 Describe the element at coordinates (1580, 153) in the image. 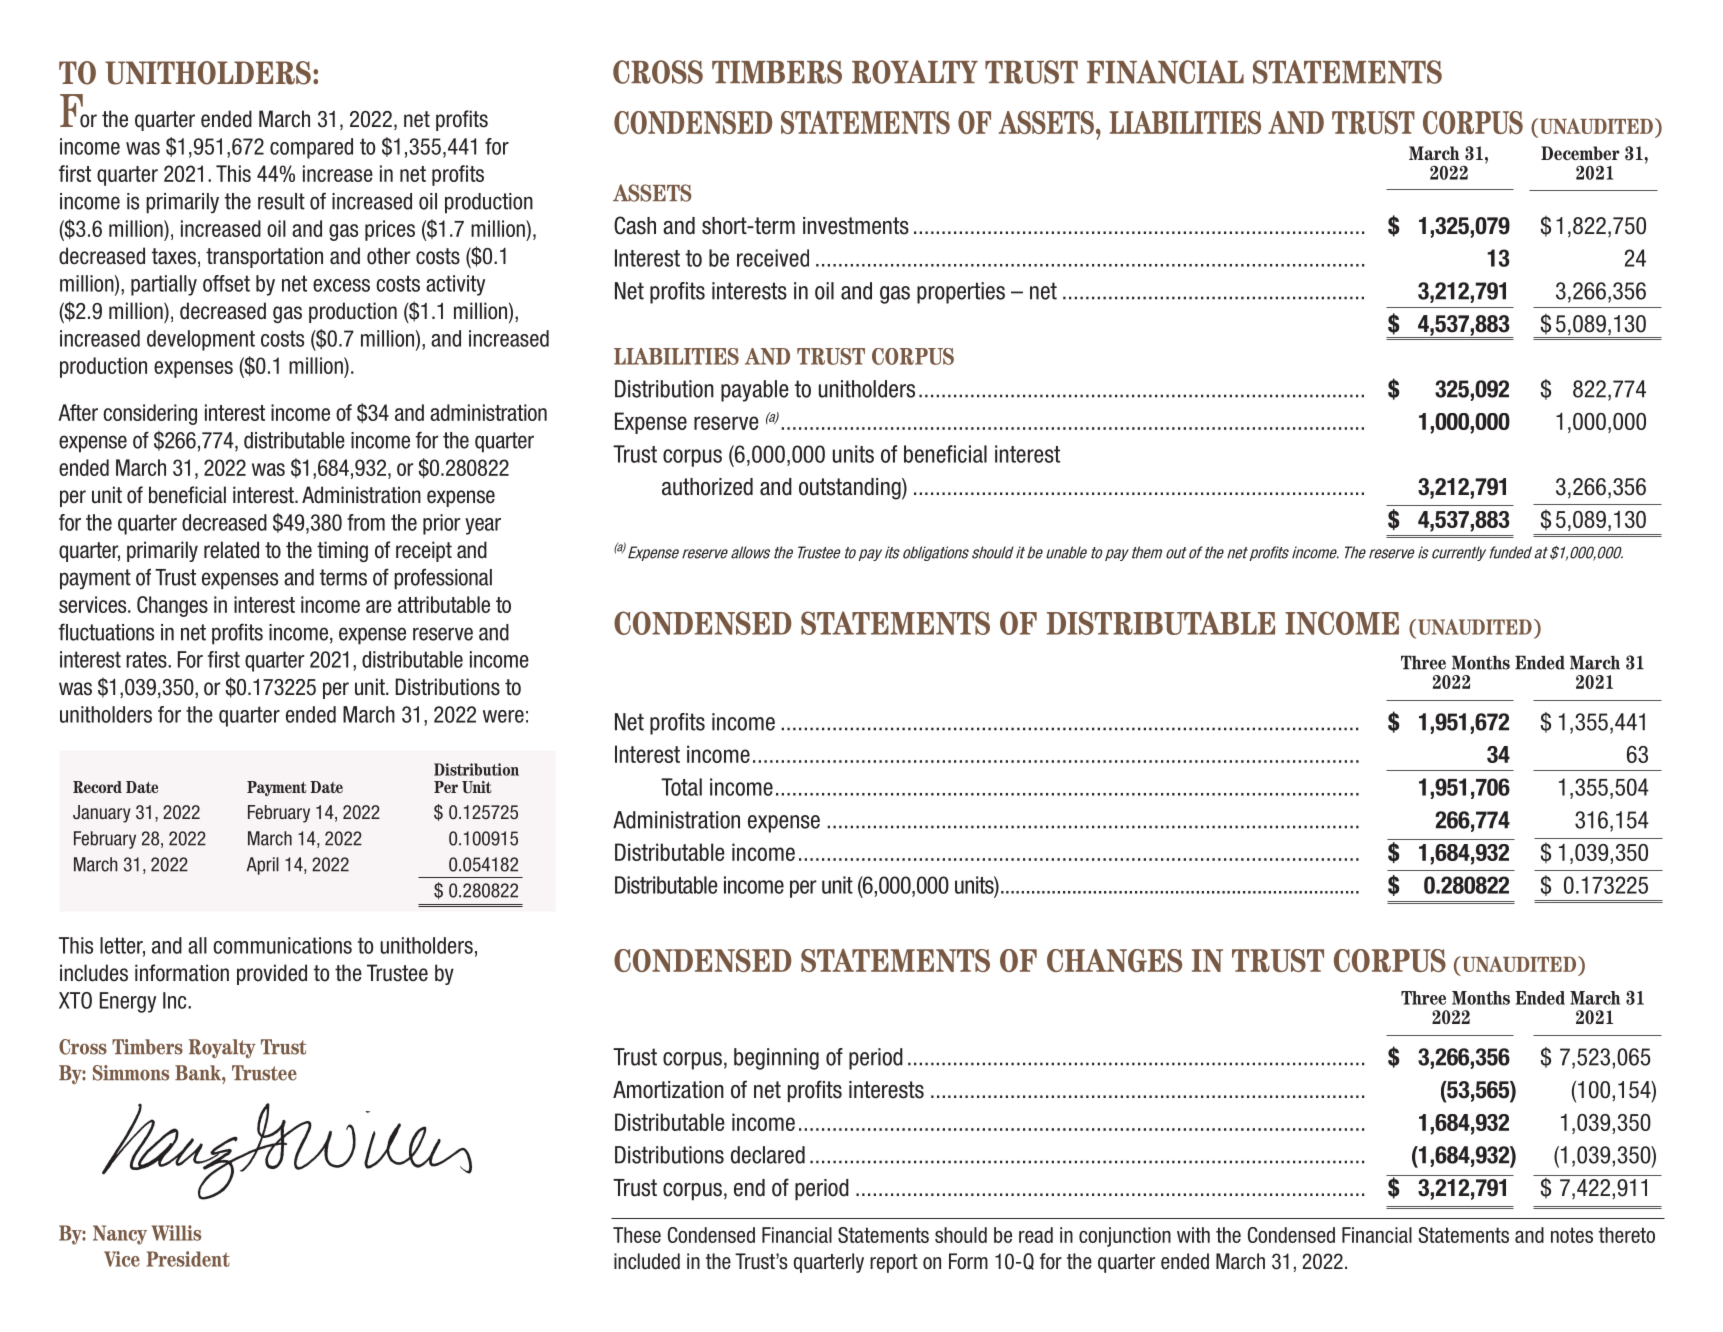

I see `December` at that location.
